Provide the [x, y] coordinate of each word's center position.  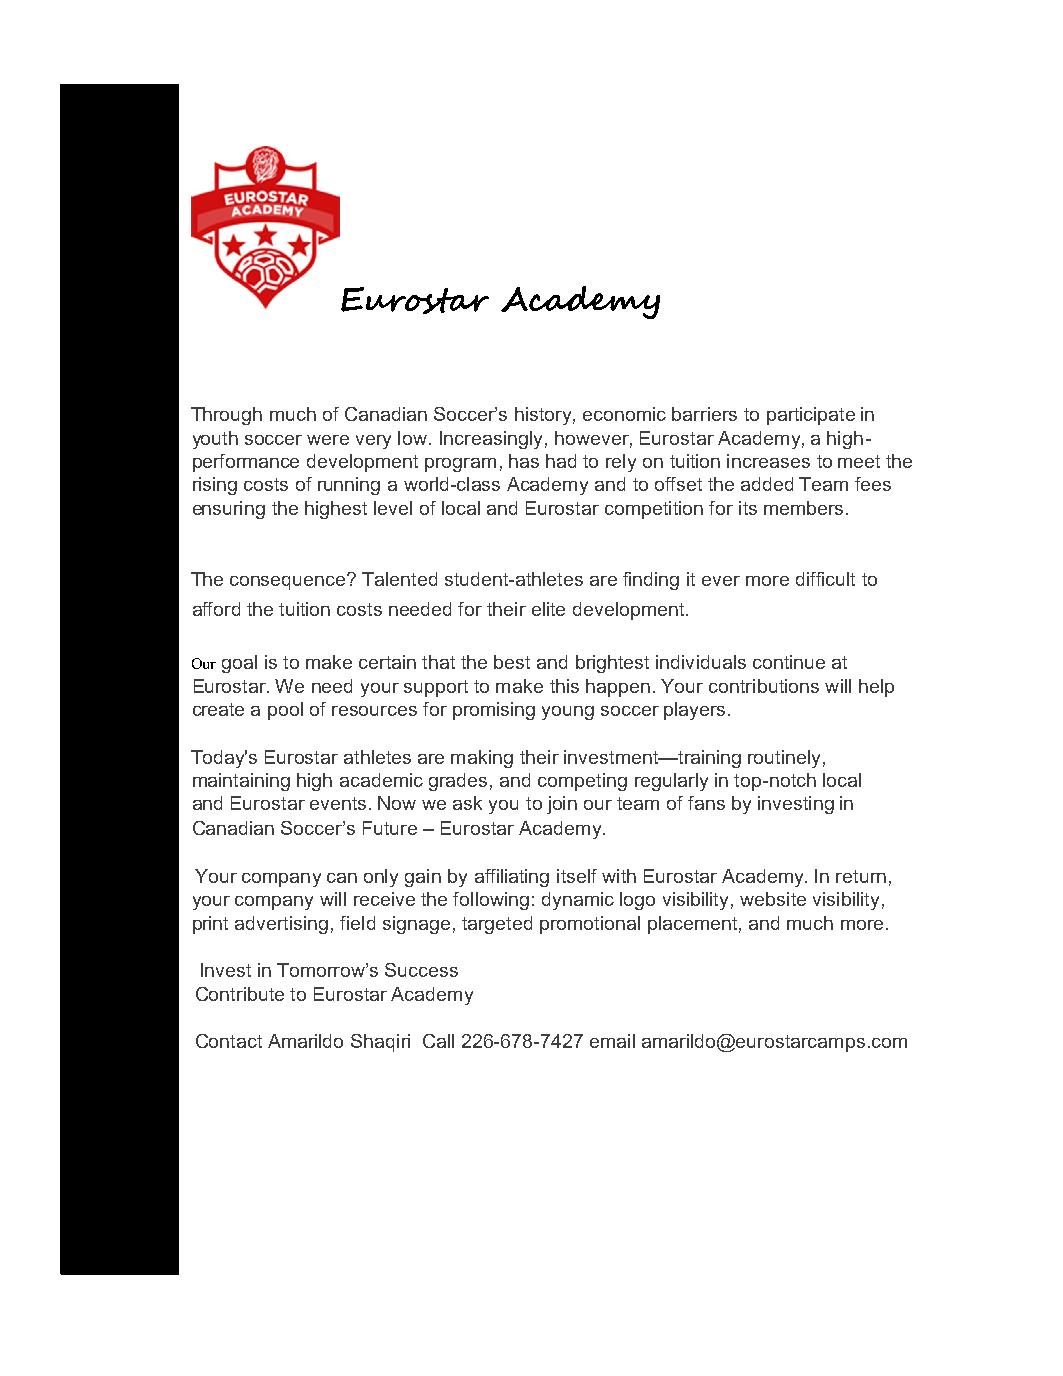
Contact [229, 1041]
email [612, 1041]
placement [692, 925]
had [561, 461]
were [328, 440]
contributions [764, 686]
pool [285, 711]
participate [811, 416]
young [568, 713]
